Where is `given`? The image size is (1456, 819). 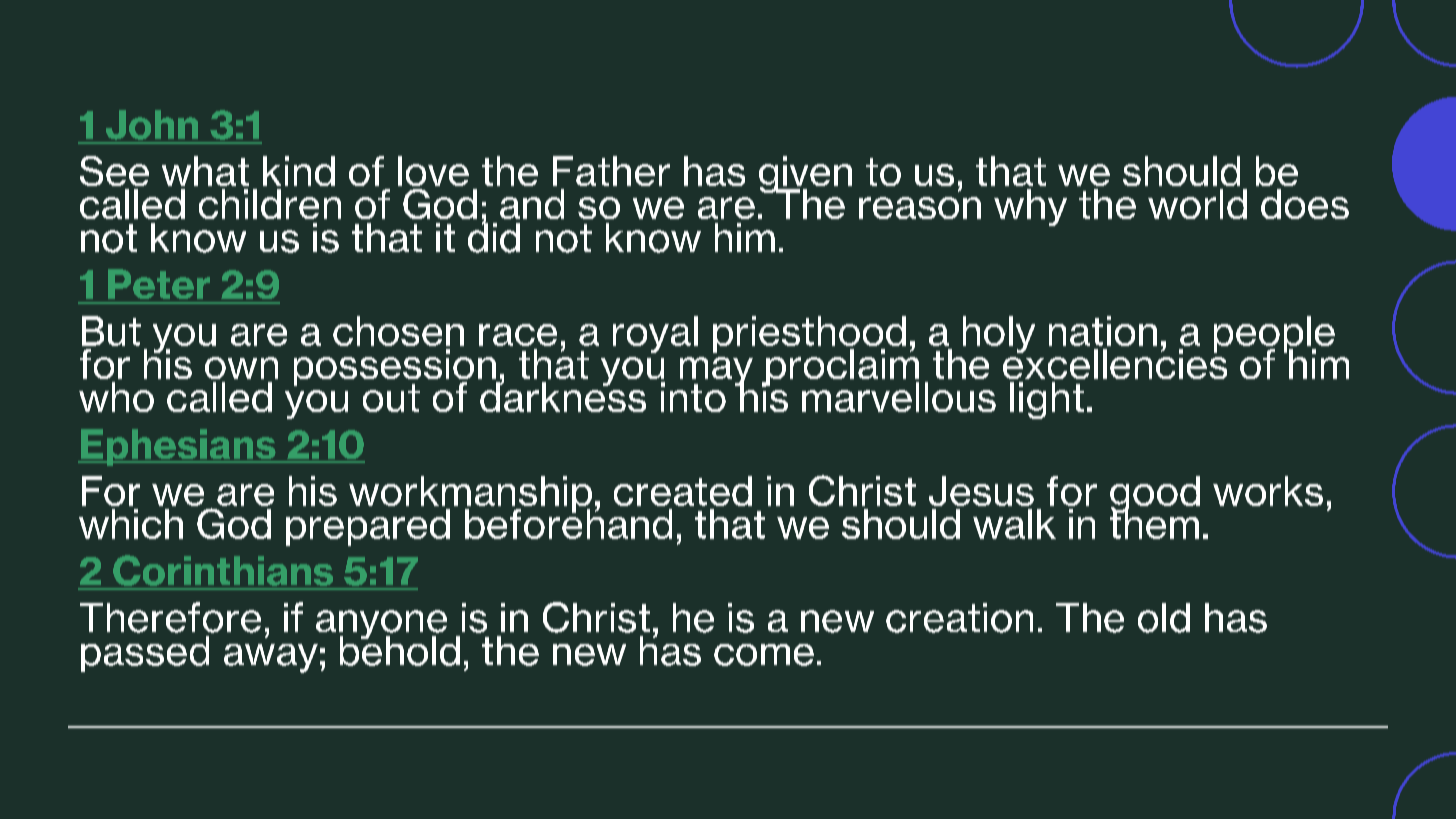 given is located at coordinates (805, 176).
